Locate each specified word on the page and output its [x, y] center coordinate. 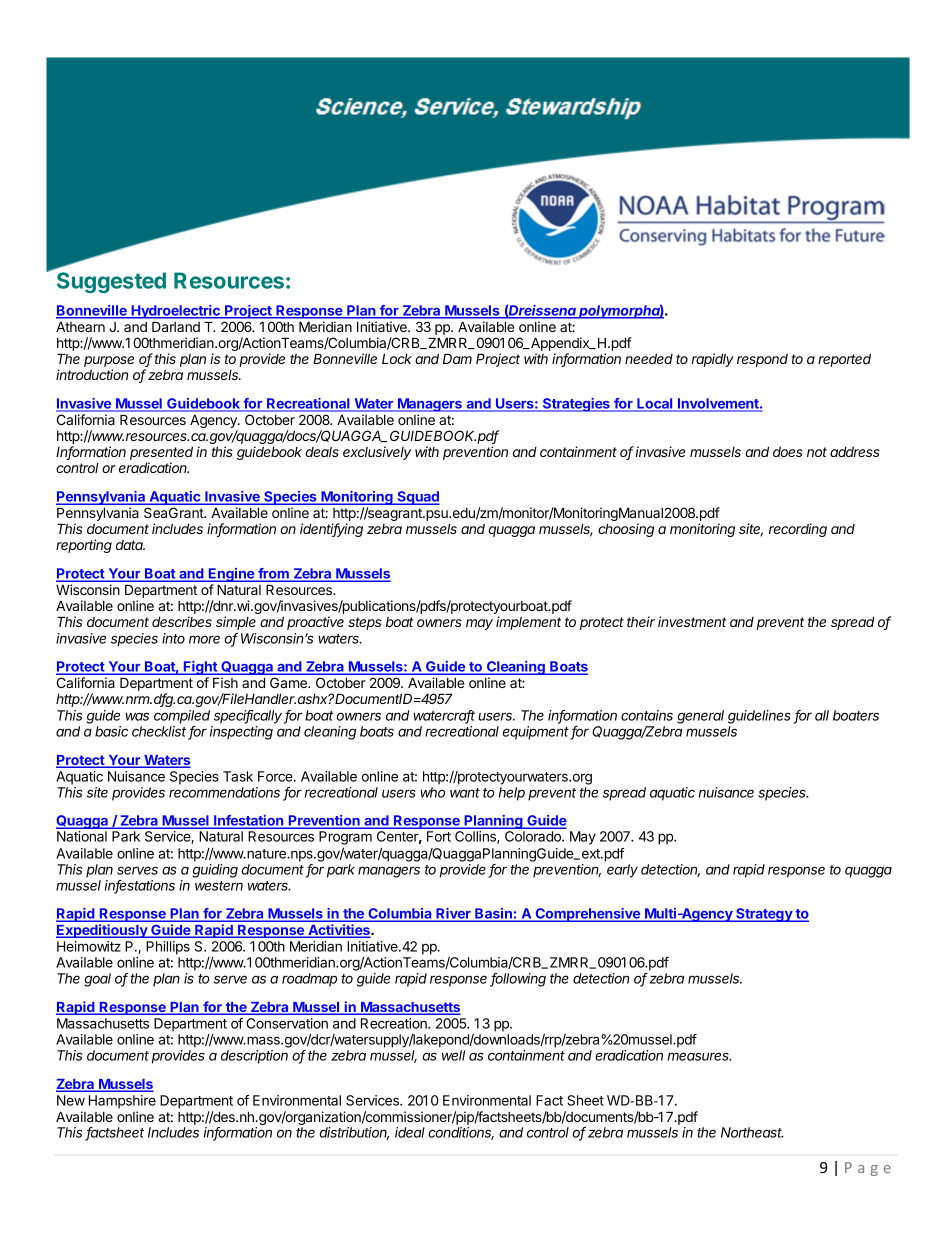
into [173, 638]
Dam [457, 358]
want [465, 793]
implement [528, 623]
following [518, 980]
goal [97, 980]
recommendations [224, 792]
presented [161, 454]
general [700, 717]
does [788, 452]
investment [692, 621]
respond [762, 360]
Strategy [764, 915]
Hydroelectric [175, 312]
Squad [417, 498]
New [71, 1100]
